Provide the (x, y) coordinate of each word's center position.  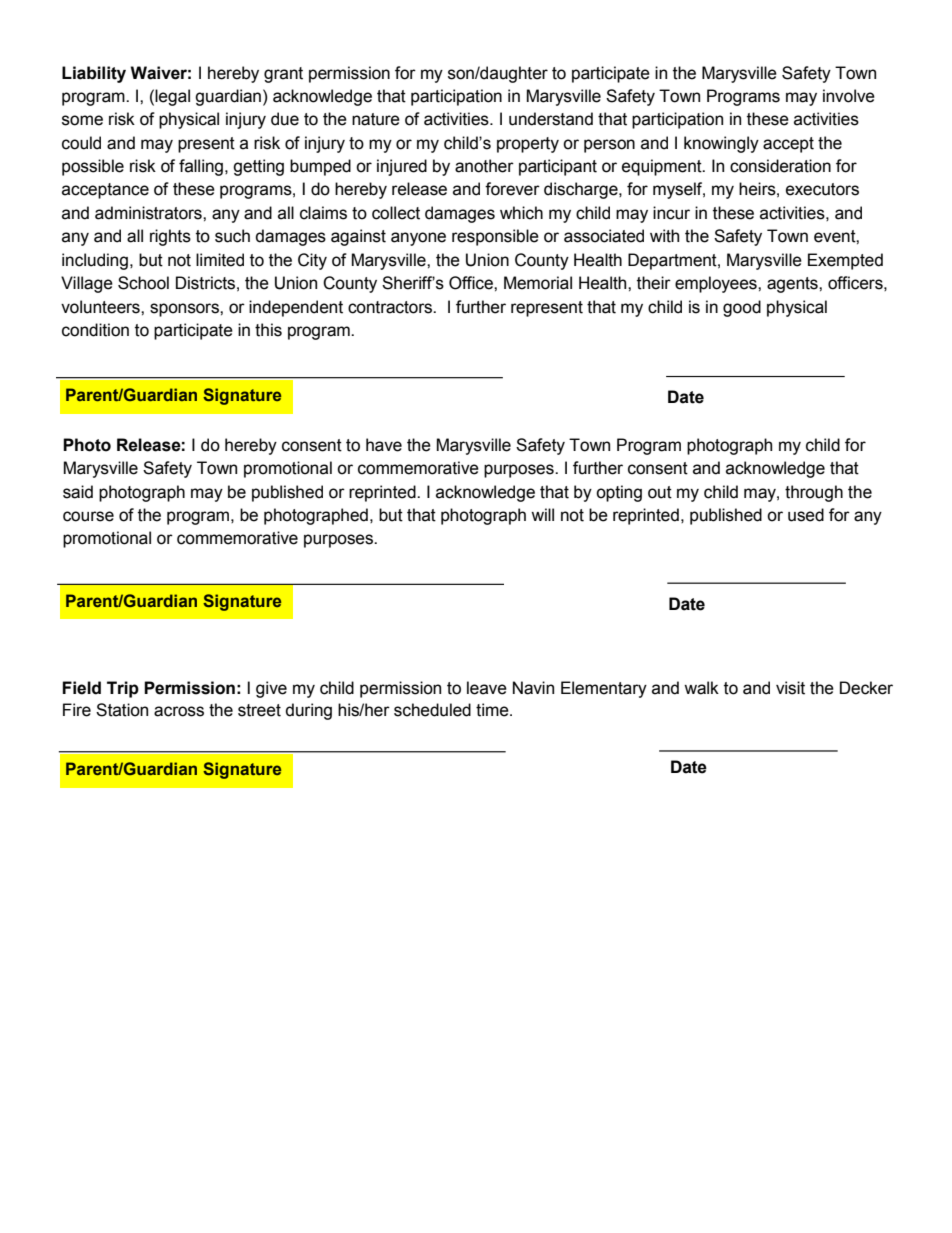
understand (551, 119)
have (384, 445)
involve (849, 96)
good (742, 308)
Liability (94, 74)
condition (95, 330)
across (179, 711)
